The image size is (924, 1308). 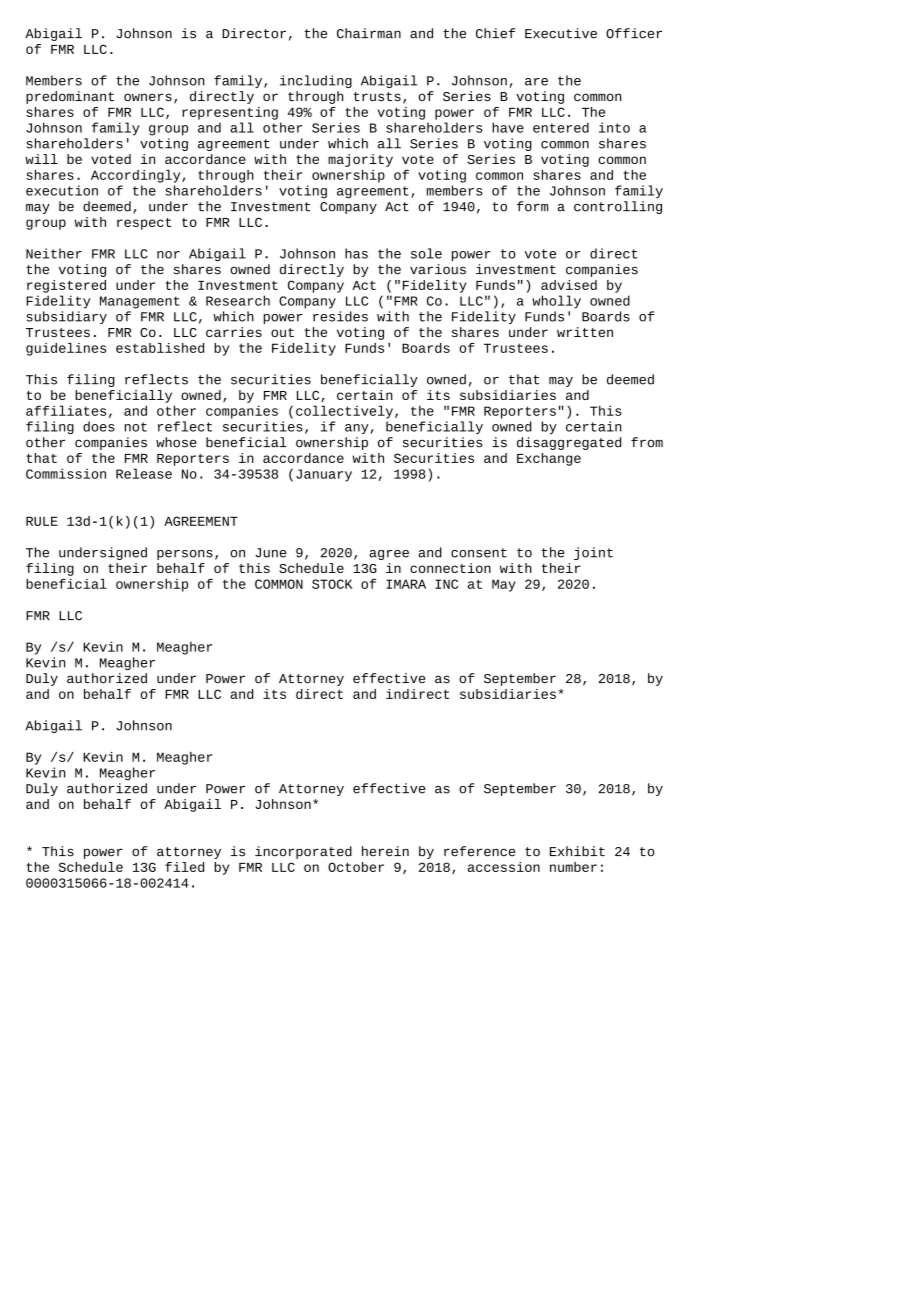 I want to click on including, so click(x=316, y=81).
